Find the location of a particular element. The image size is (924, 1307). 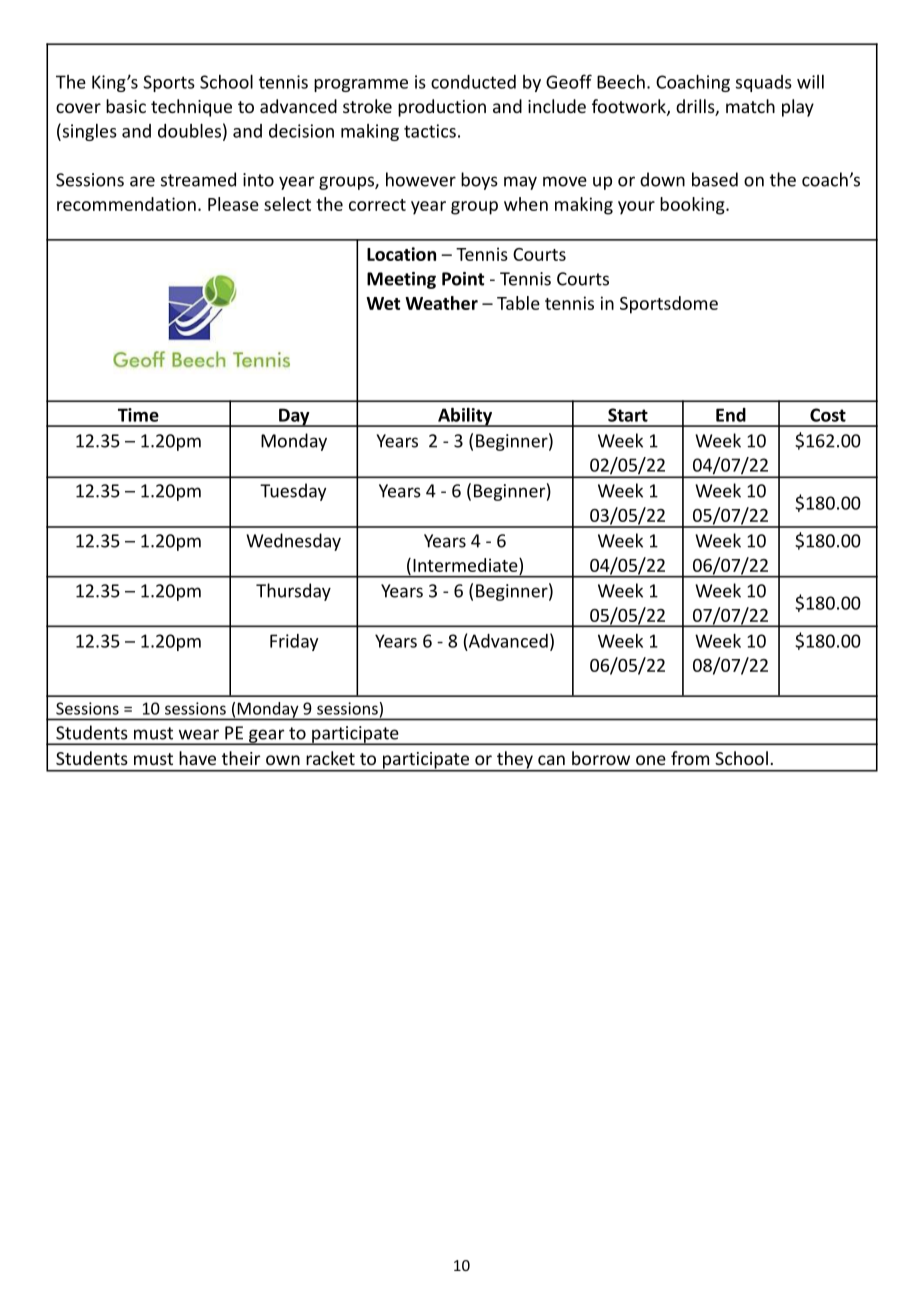

wear is located at coordinates (199, 734).
